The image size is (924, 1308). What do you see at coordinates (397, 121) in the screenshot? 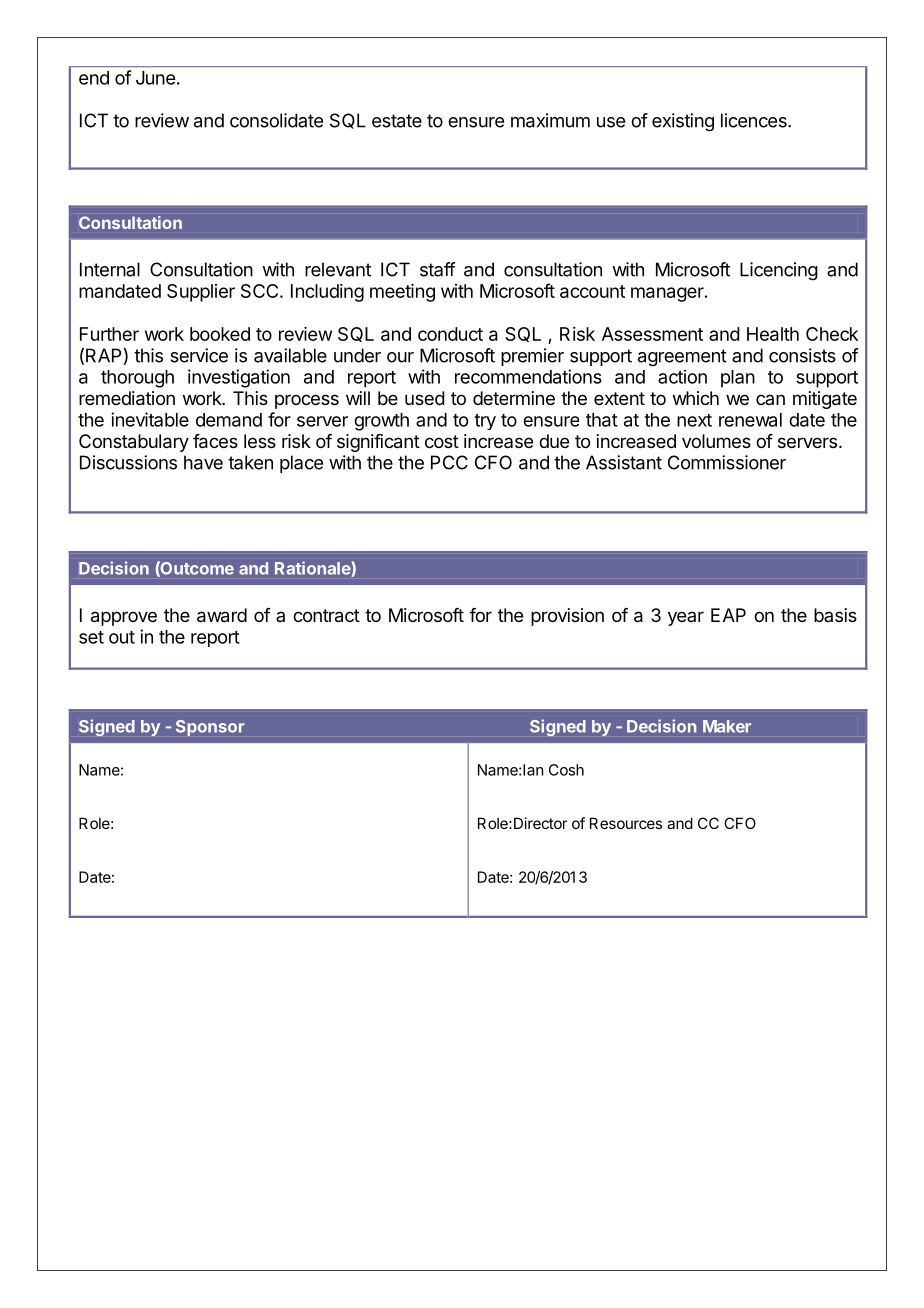
I see `estate` at bounding box center [397, 121].
